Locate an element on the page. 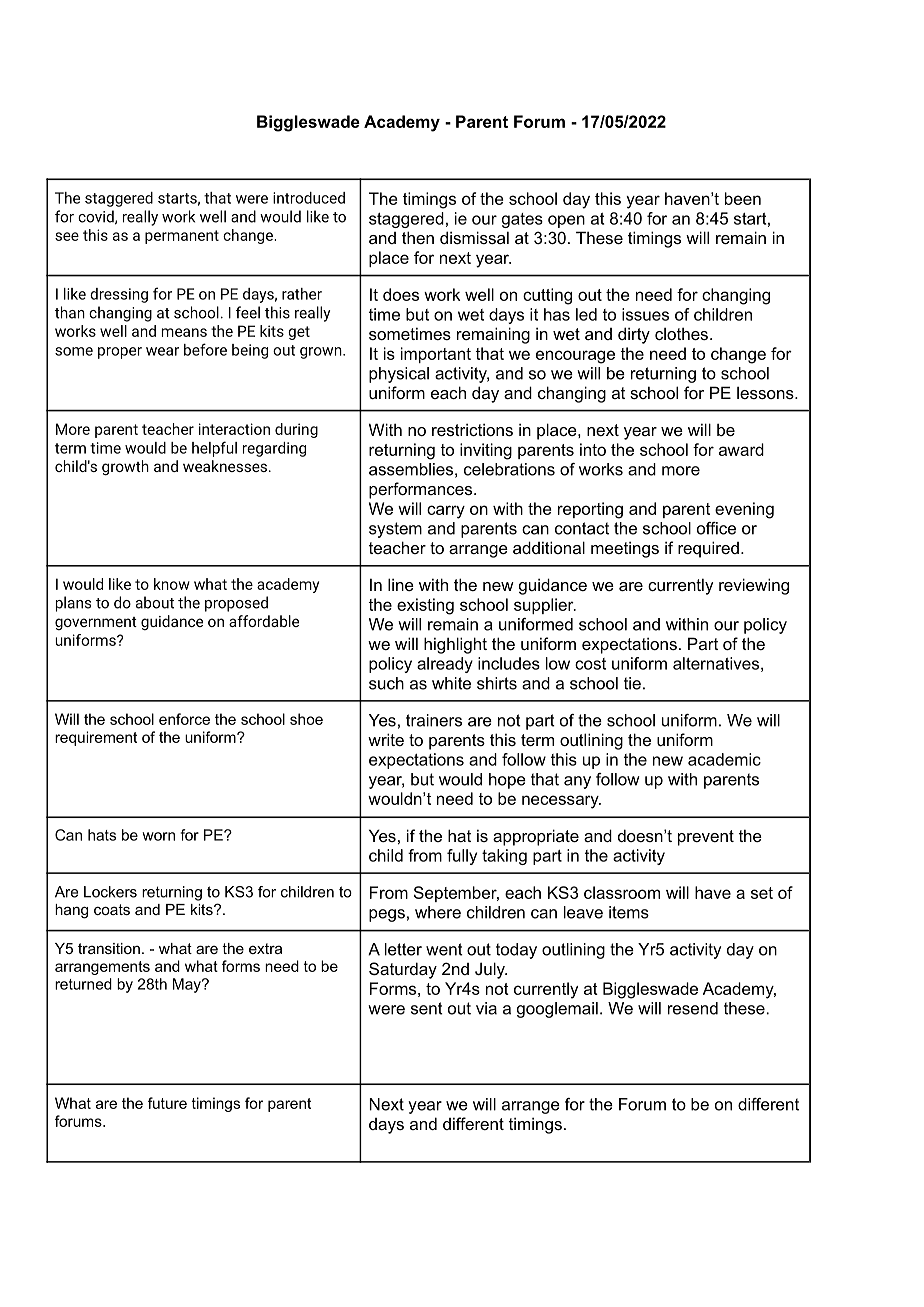 Image resolution: width=924 pixels, height=1307 pixels. then is located at coordinates (418, 237).
